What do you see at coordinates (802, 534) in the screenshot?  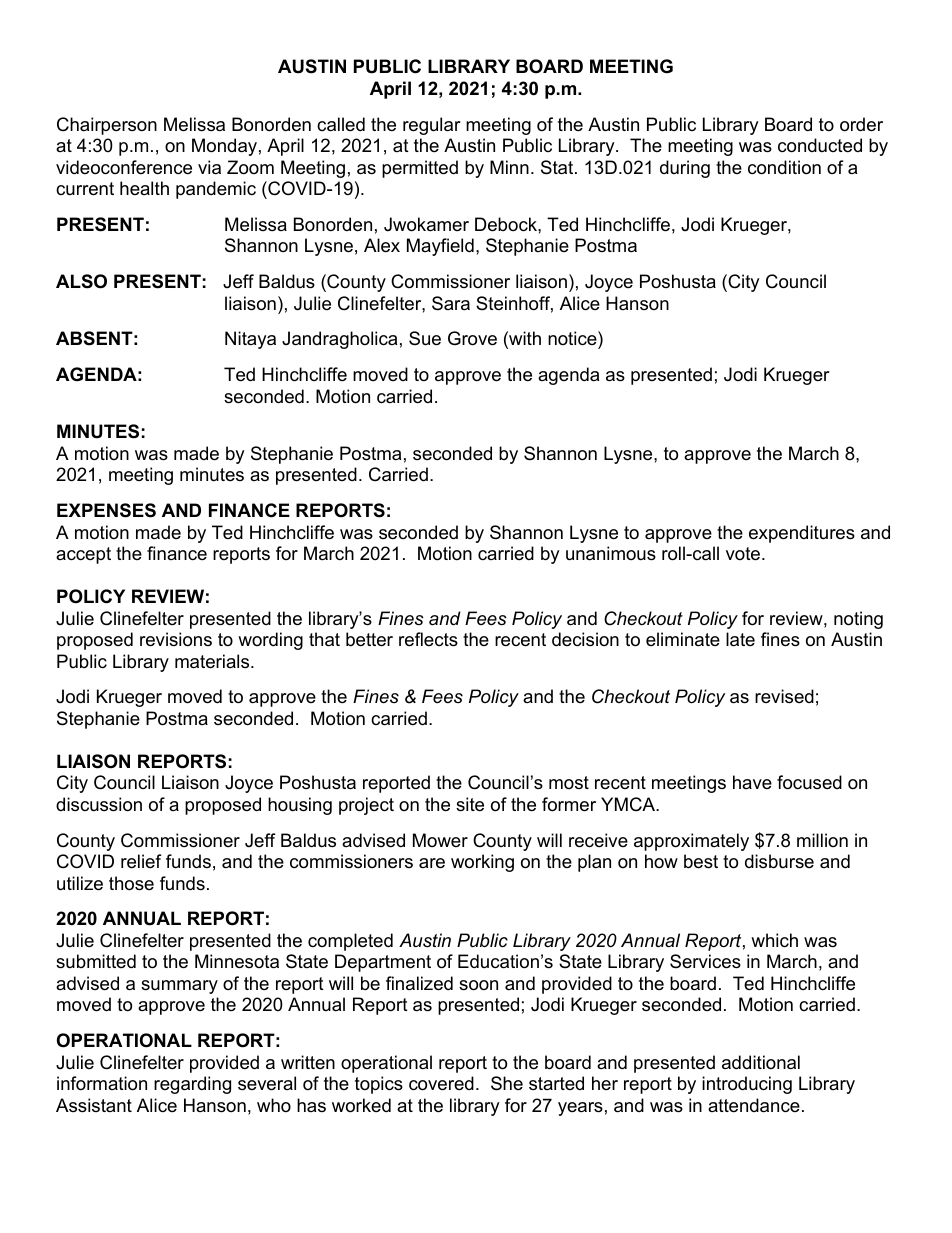 I see `expenditures` at bounding box center [802, 534].
